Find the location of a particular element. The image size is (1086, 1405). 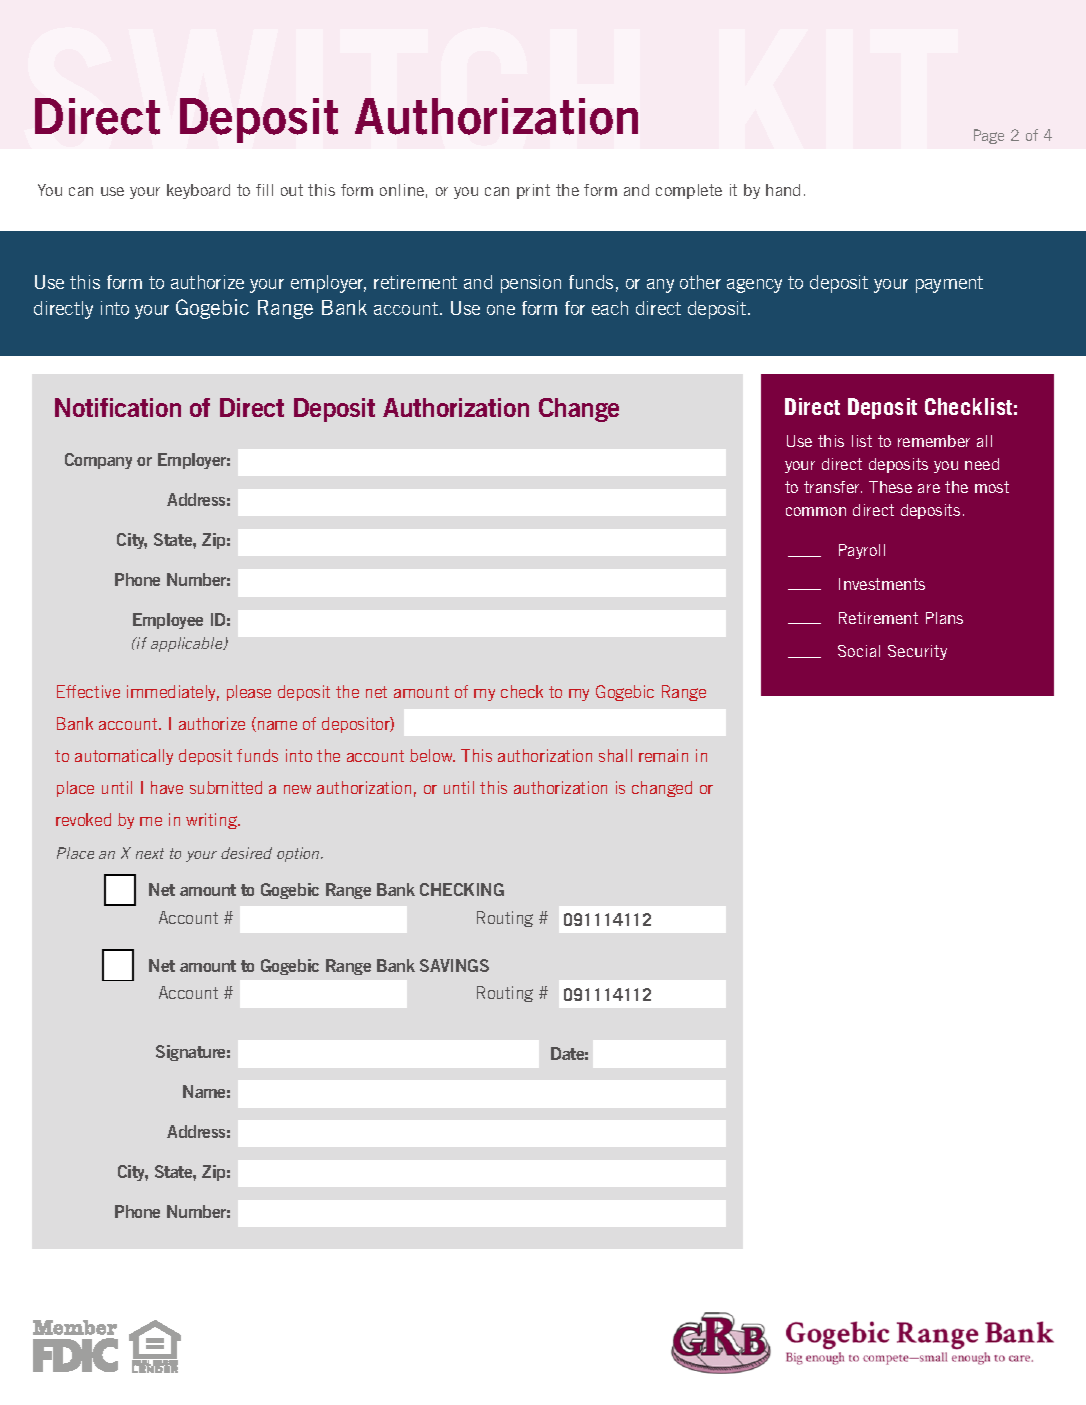

Notification is located at coordinates (118, 407).
